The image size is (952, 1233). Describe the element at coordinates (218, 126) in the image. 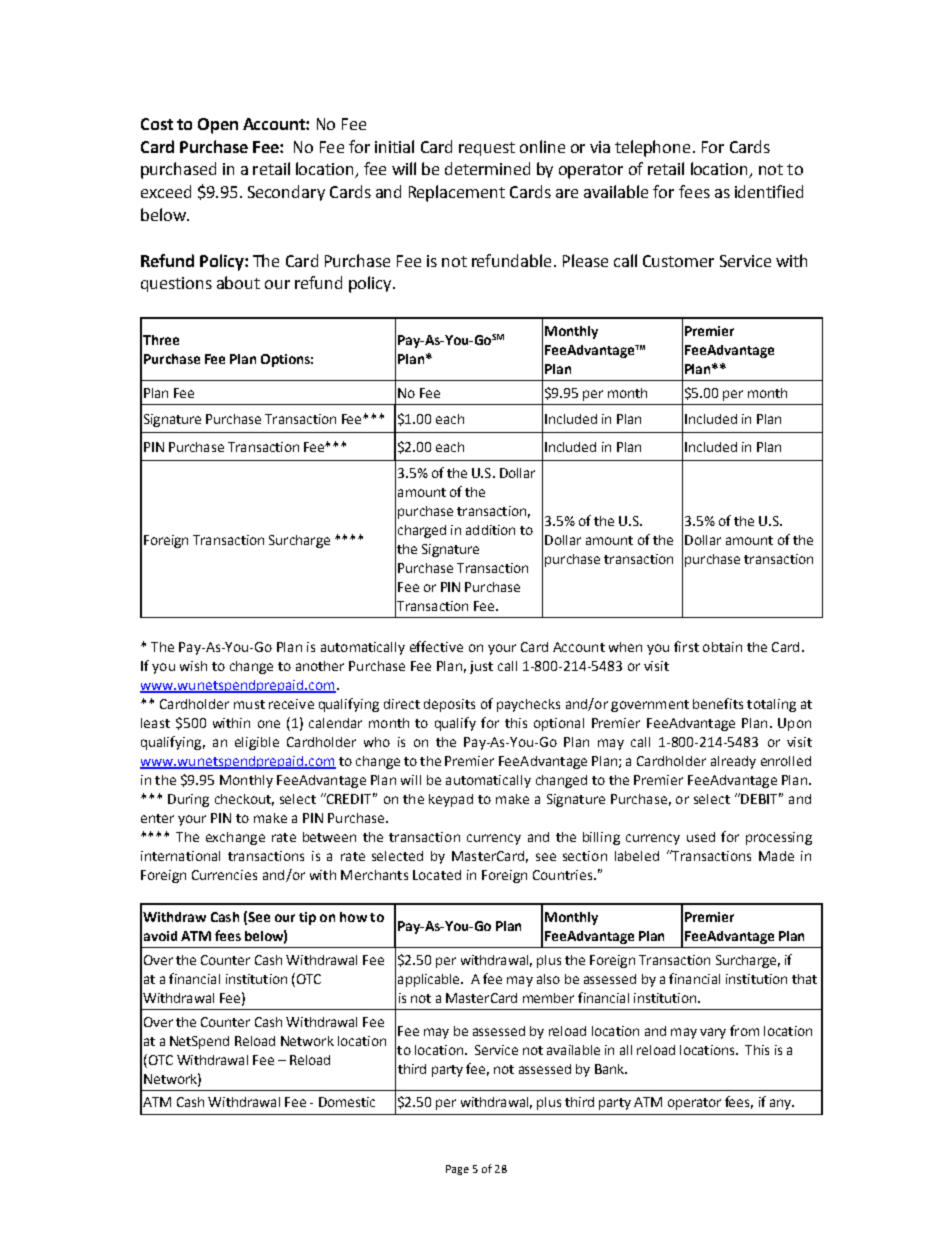

I see `Open` at that location.
